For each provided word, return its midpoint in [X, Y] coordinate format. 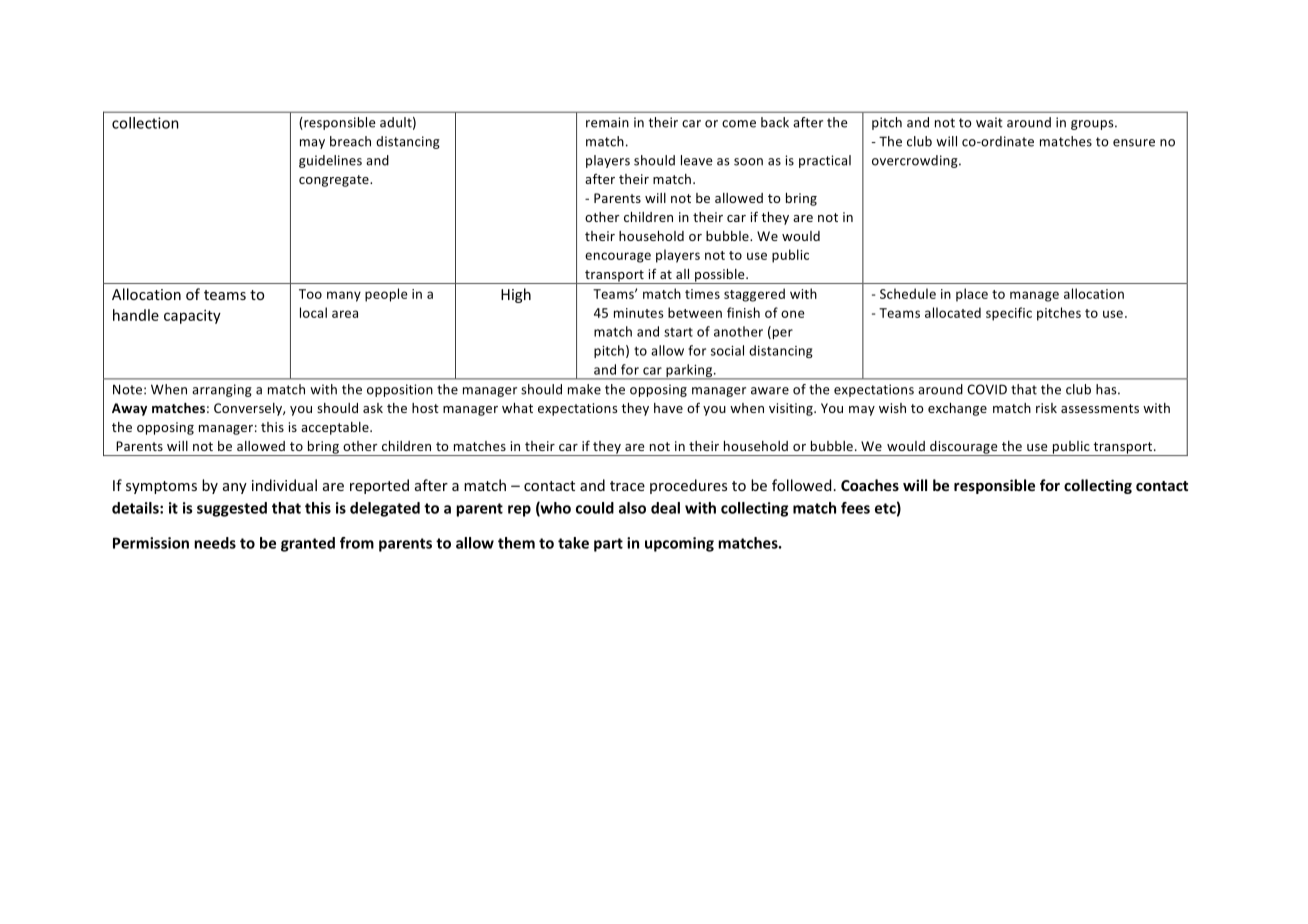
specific [1009, 314]
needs [215, 543]
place [972, 295]
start [678, 332]
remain [607, 122]
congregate [335, 181]
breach [350, 141]
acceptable [336, 428]
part [608, 545]
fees [855, 508]
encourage [618, 257]
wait [989, 122]
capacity [192, 316]
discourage [964, 448]
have [668, 408]
